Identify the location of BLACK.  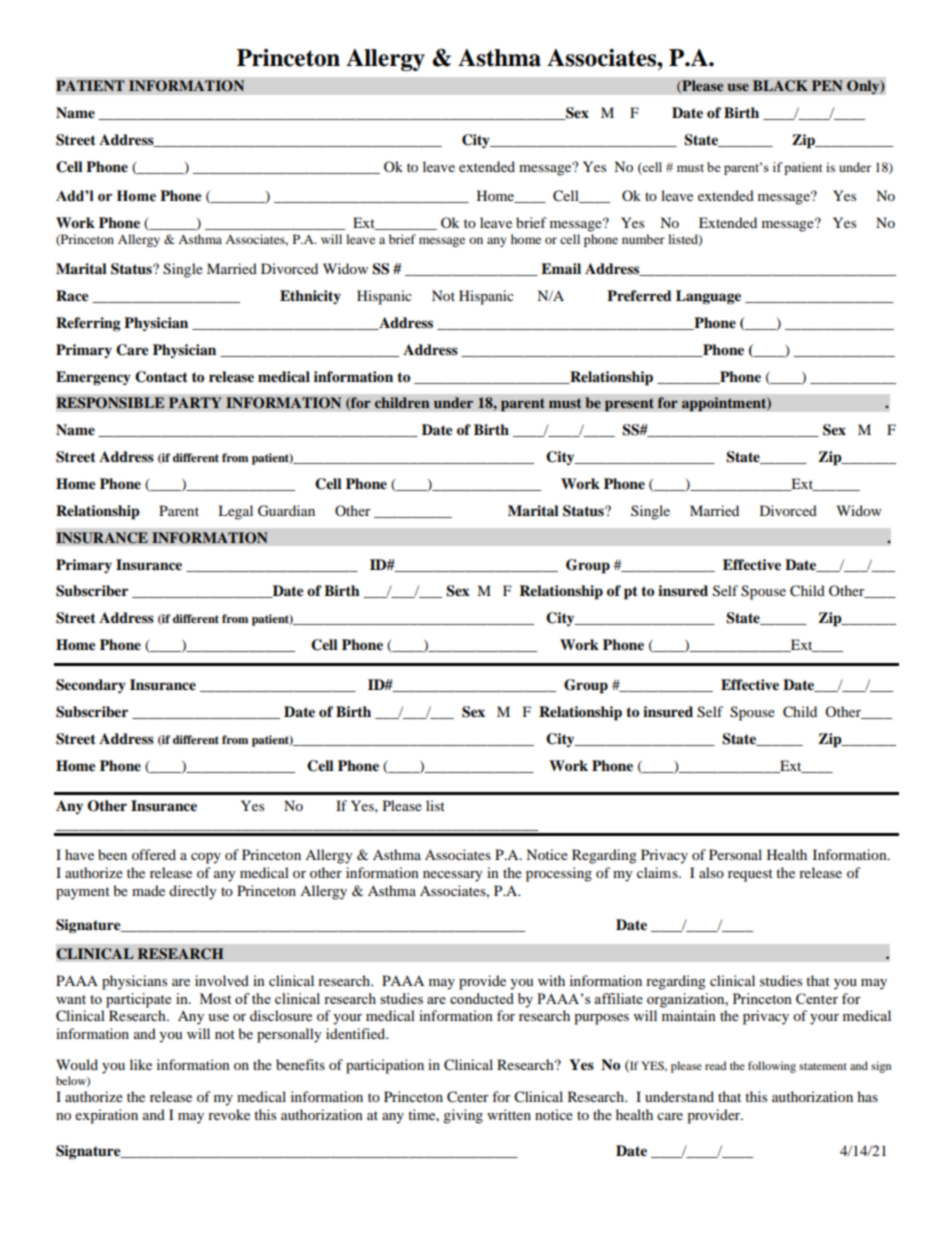
(780, 86).
